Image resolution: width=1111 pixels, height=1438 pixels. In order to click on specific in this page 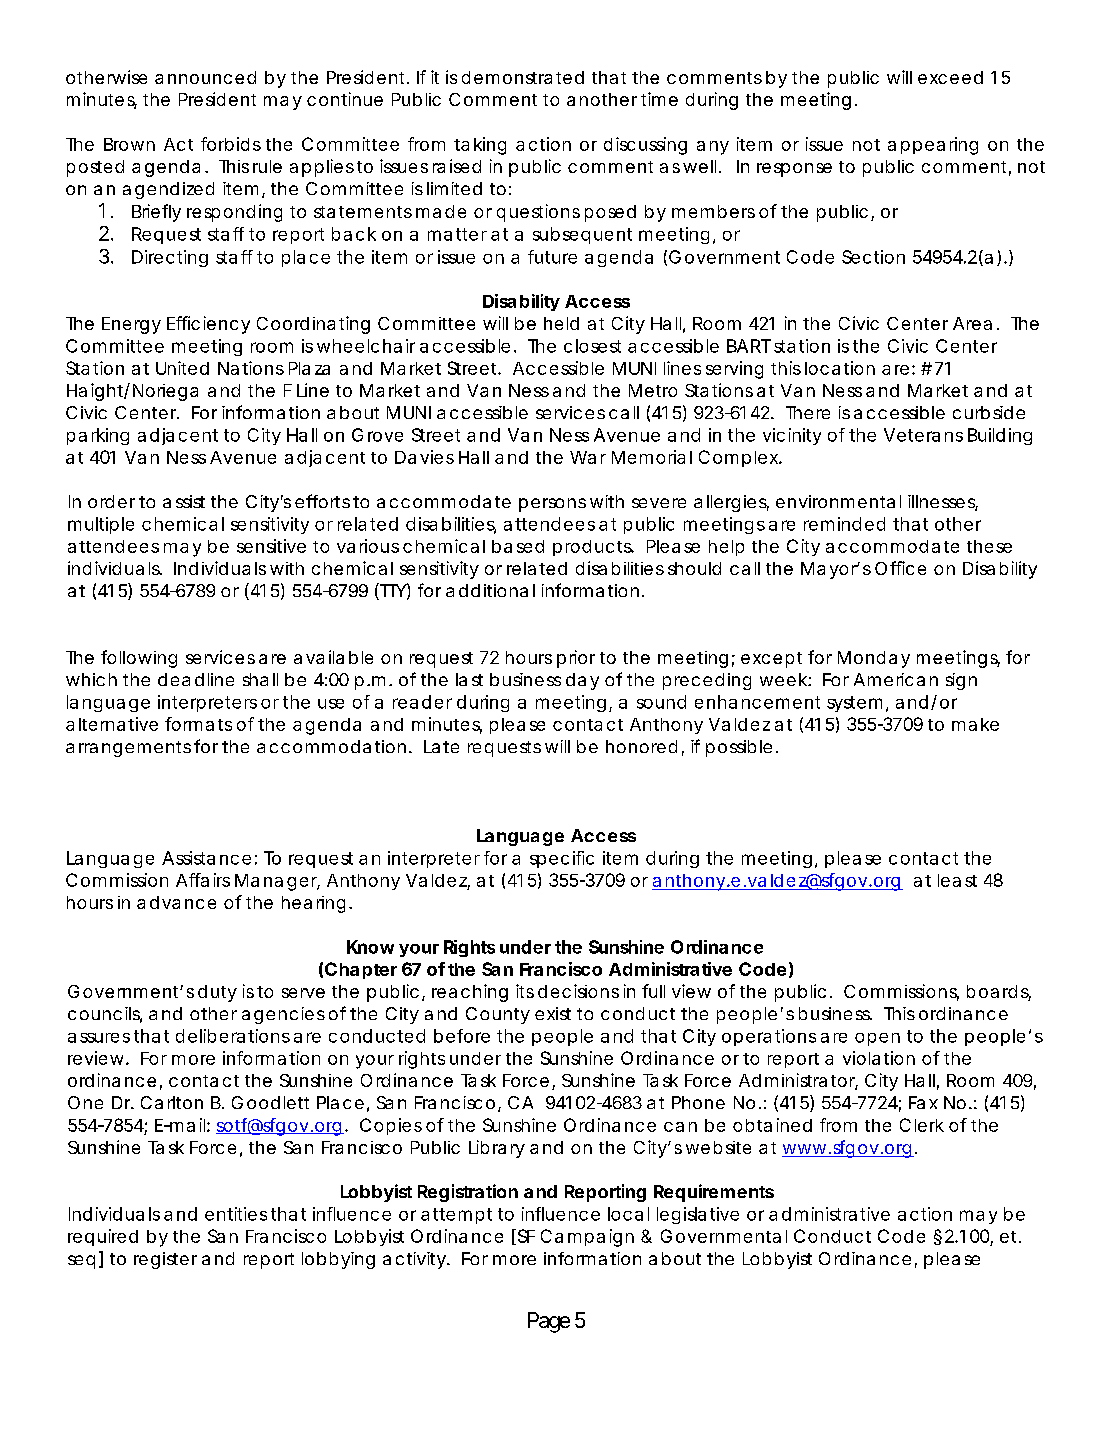, I will do `click(562, 859)`.
